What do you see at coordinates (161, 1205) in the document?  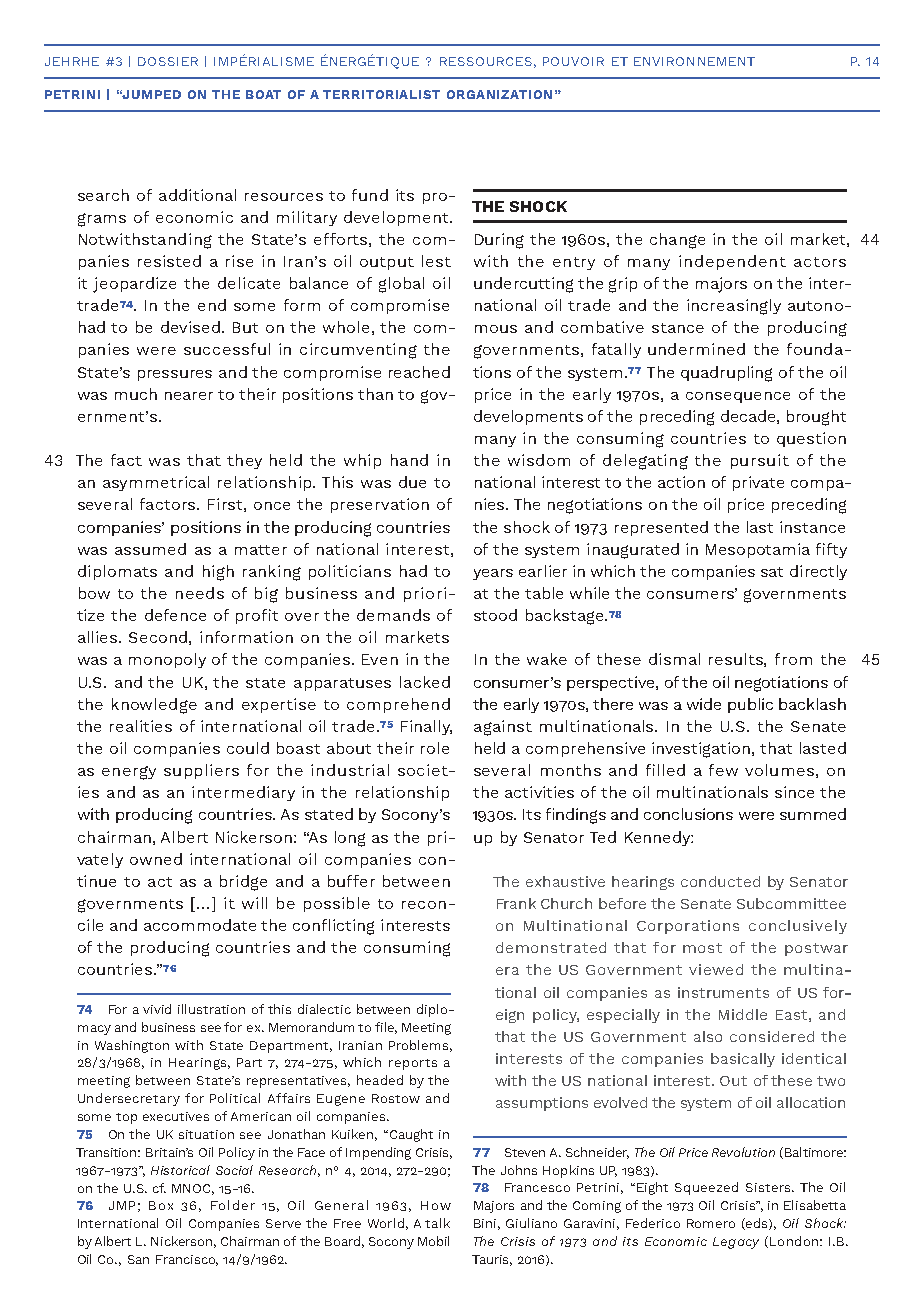 I see `Box` at bounding box center [161, 1205].
